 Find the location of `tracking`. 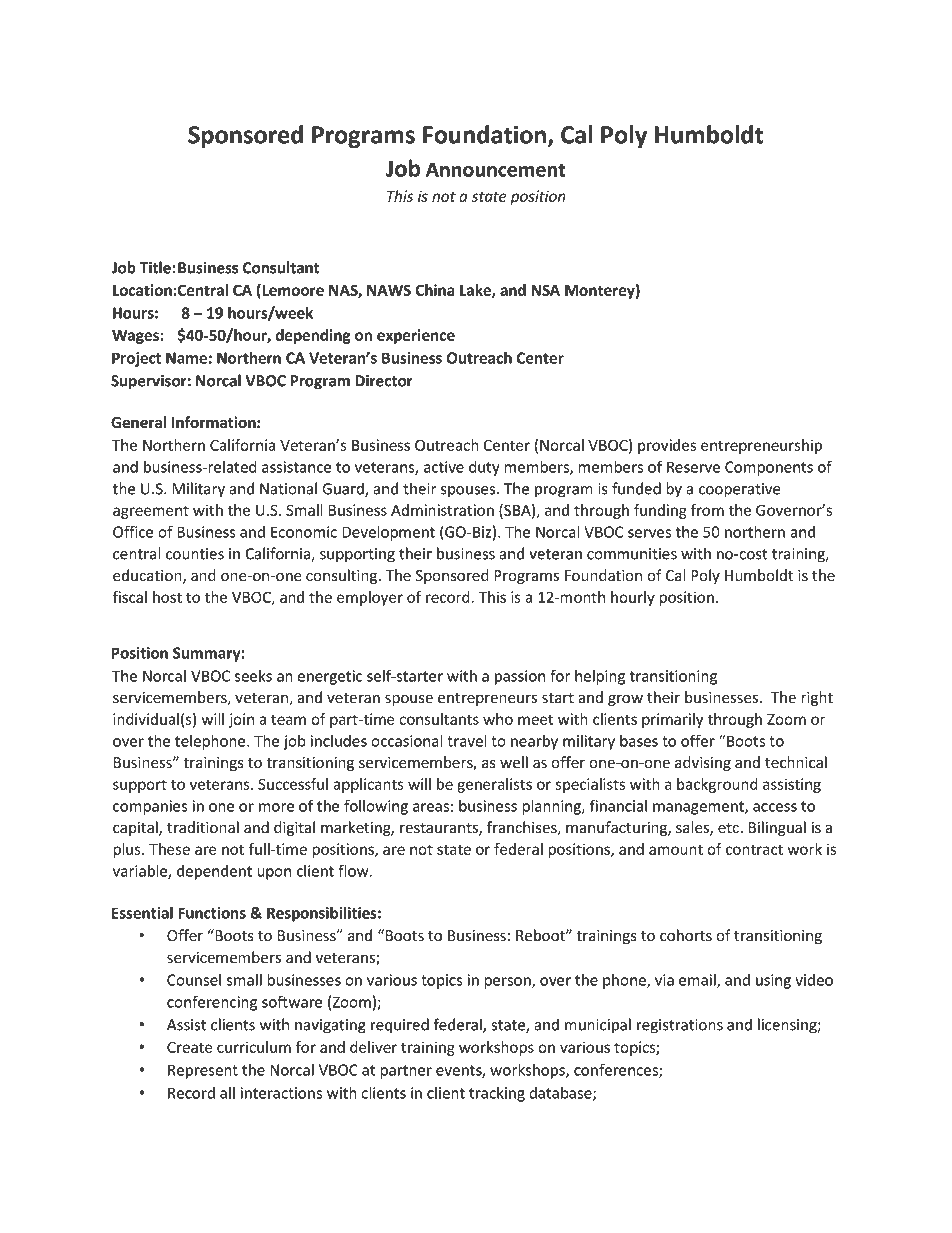

tracking is located at coordinates (497, 1094).
